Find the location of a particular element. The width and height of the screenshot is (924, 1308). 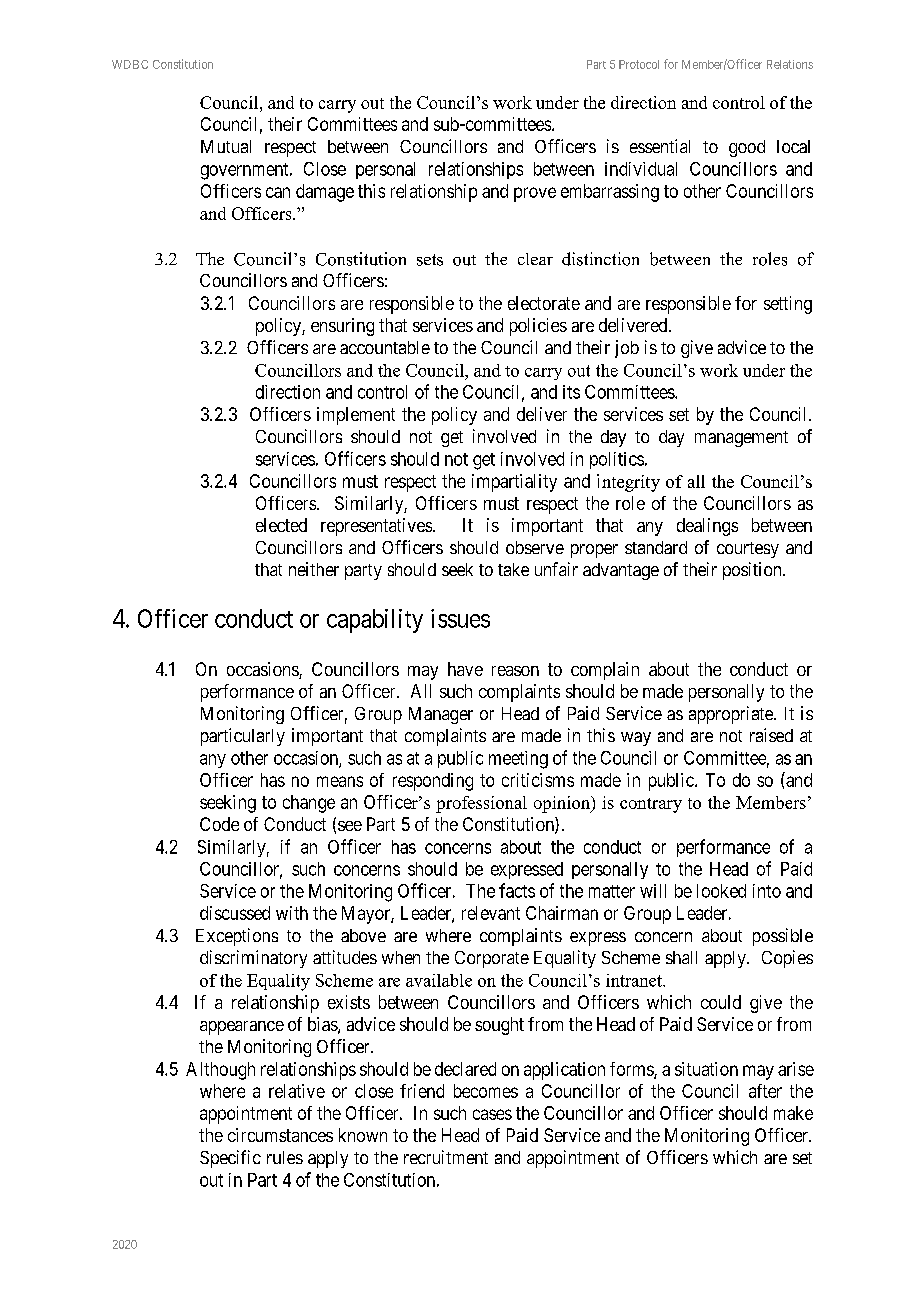

dealings is located at coordinates (707, 527).
